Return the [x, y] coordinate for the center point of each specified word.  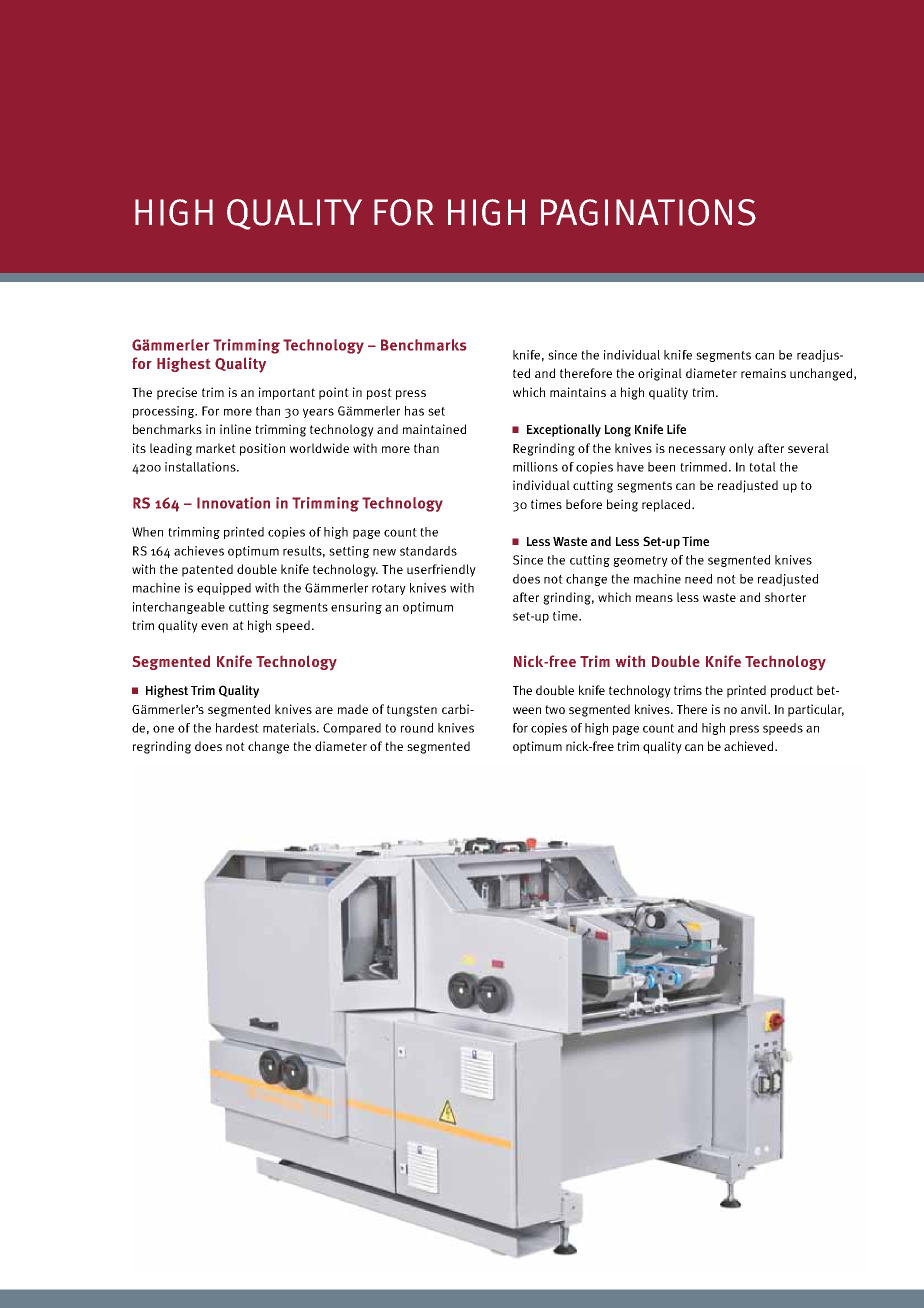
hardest [237, 728]
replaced [667, 505]
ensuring [356, 608]
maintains [578, 392]
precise [177, 393]
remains [763, 373]
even [214, 626]
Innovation [233, 503]
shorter [785, 597]
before [584, 504]
